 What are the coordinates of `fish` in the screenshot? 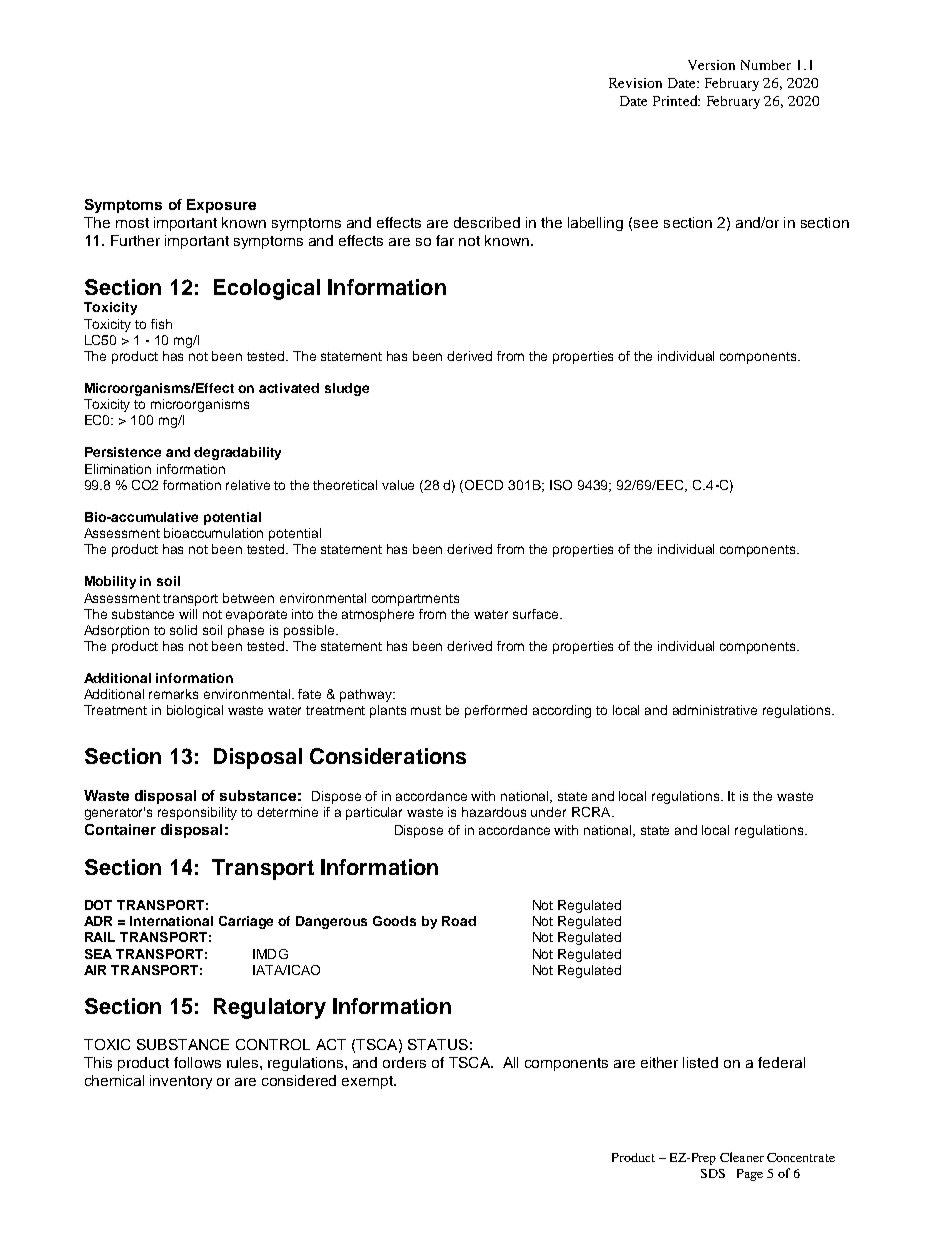 It's located at (161, 324).
